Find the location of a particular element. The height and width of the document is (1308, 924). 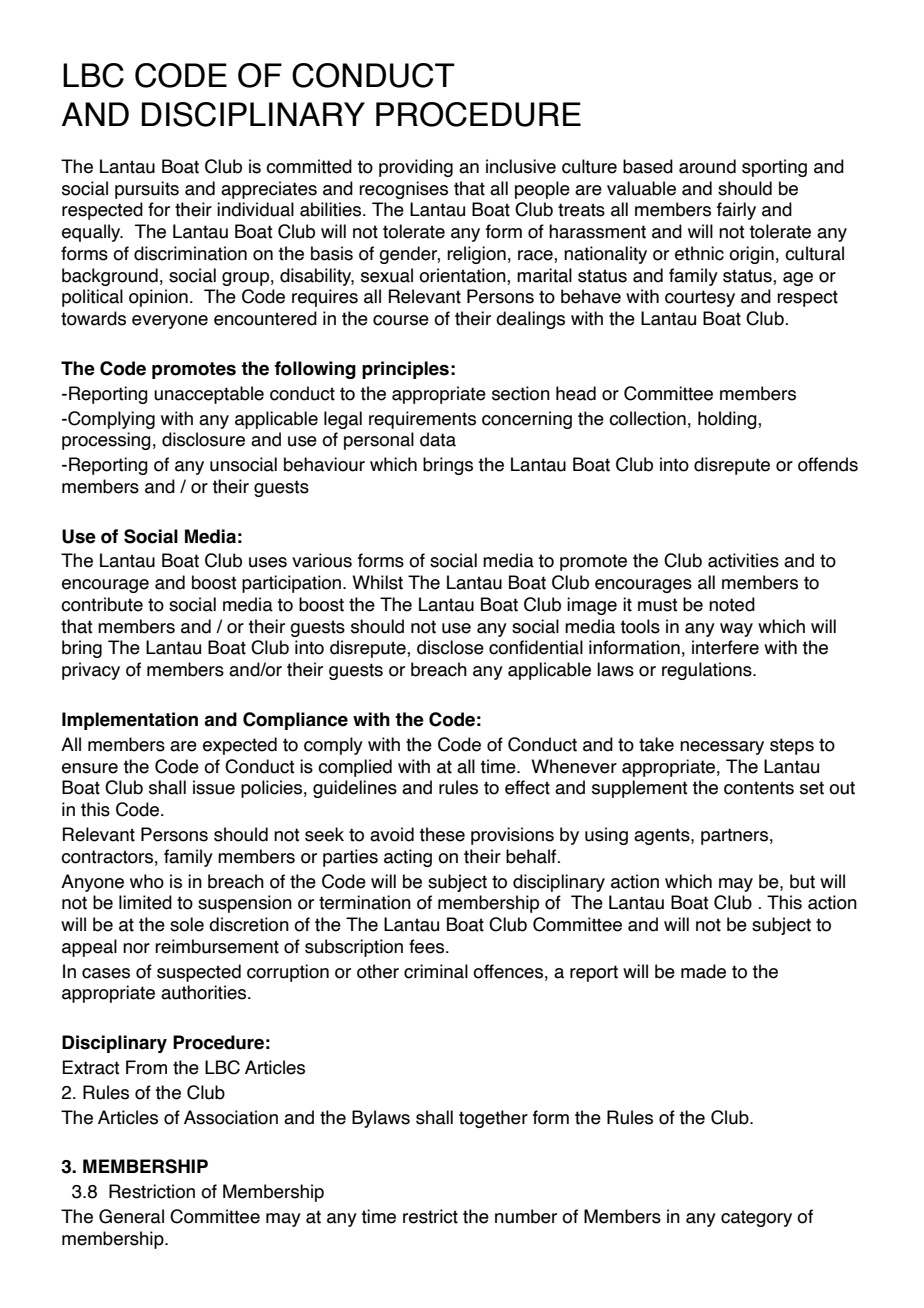

pursuits is located at coordinates (147, 190).
